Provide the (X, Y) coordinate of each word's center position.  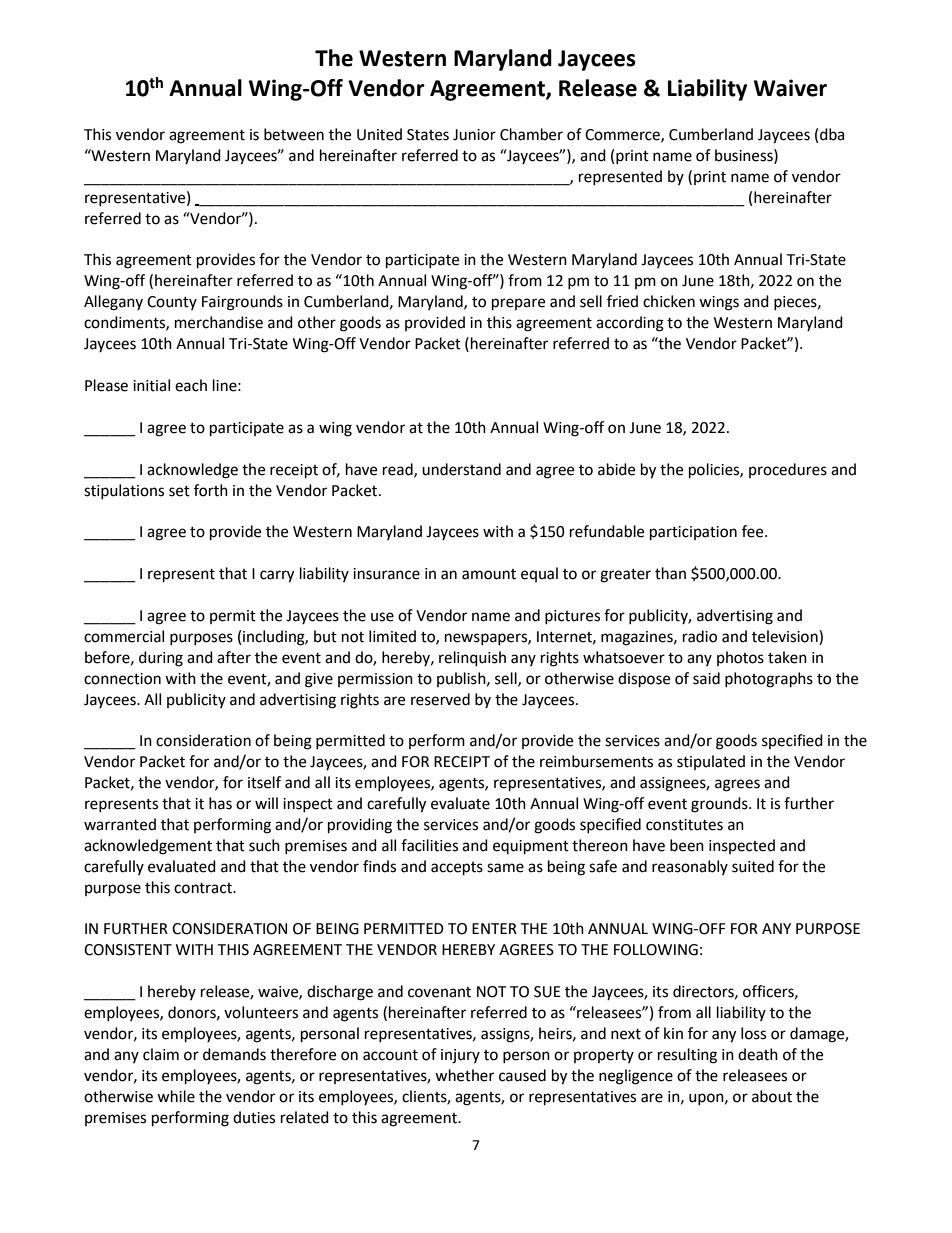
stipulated (711, 762)
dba (832, 134)
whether (464, 1075)
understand (461, 469)
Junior (474, 135)
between (294, 134)
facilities (429, 845)
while (176, 1096)
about (772, 1096)
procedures (788, 470)
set (179, 491)
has (220, 803)
